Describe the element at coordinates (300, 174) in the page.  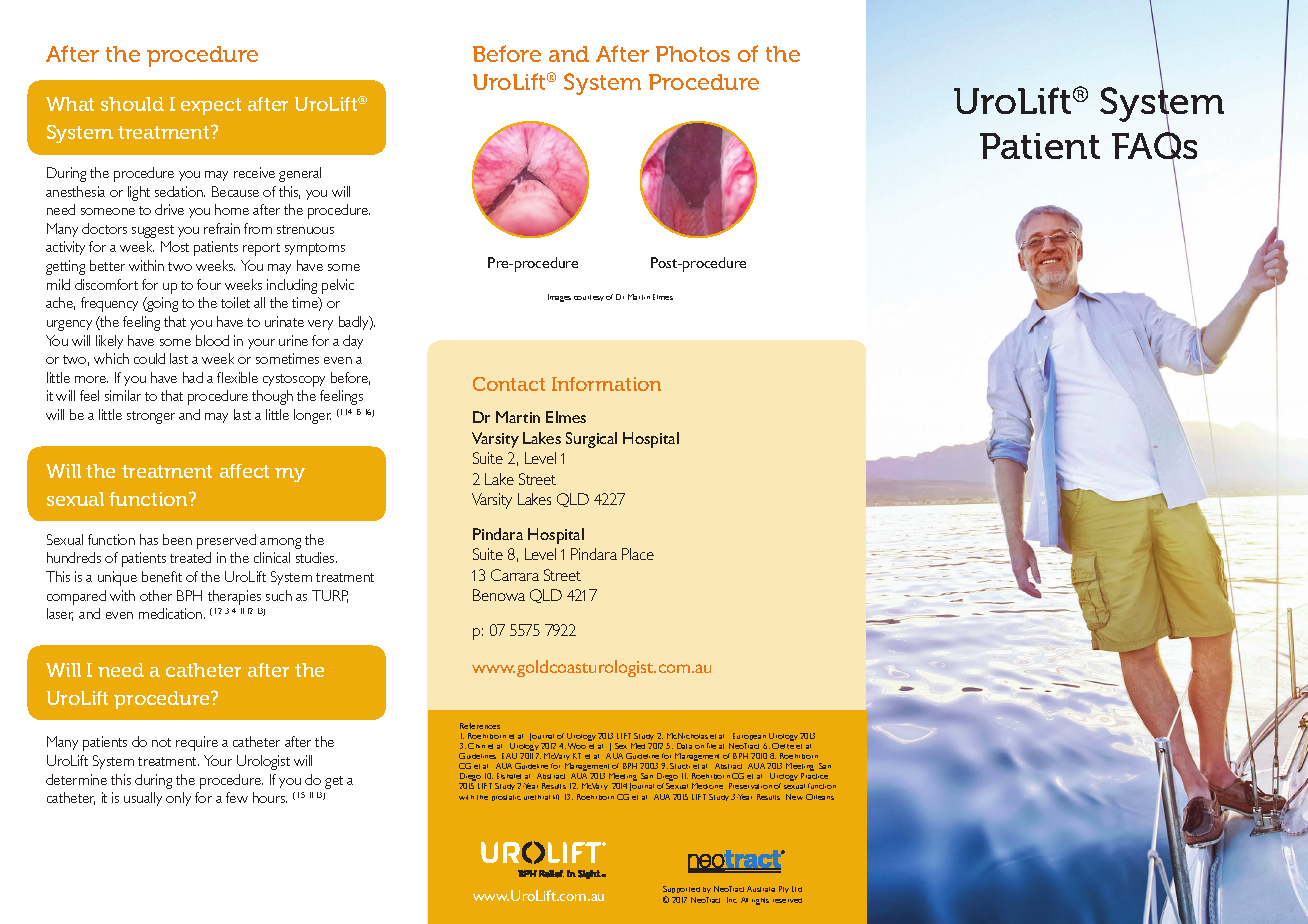
I see `general` at that location.
